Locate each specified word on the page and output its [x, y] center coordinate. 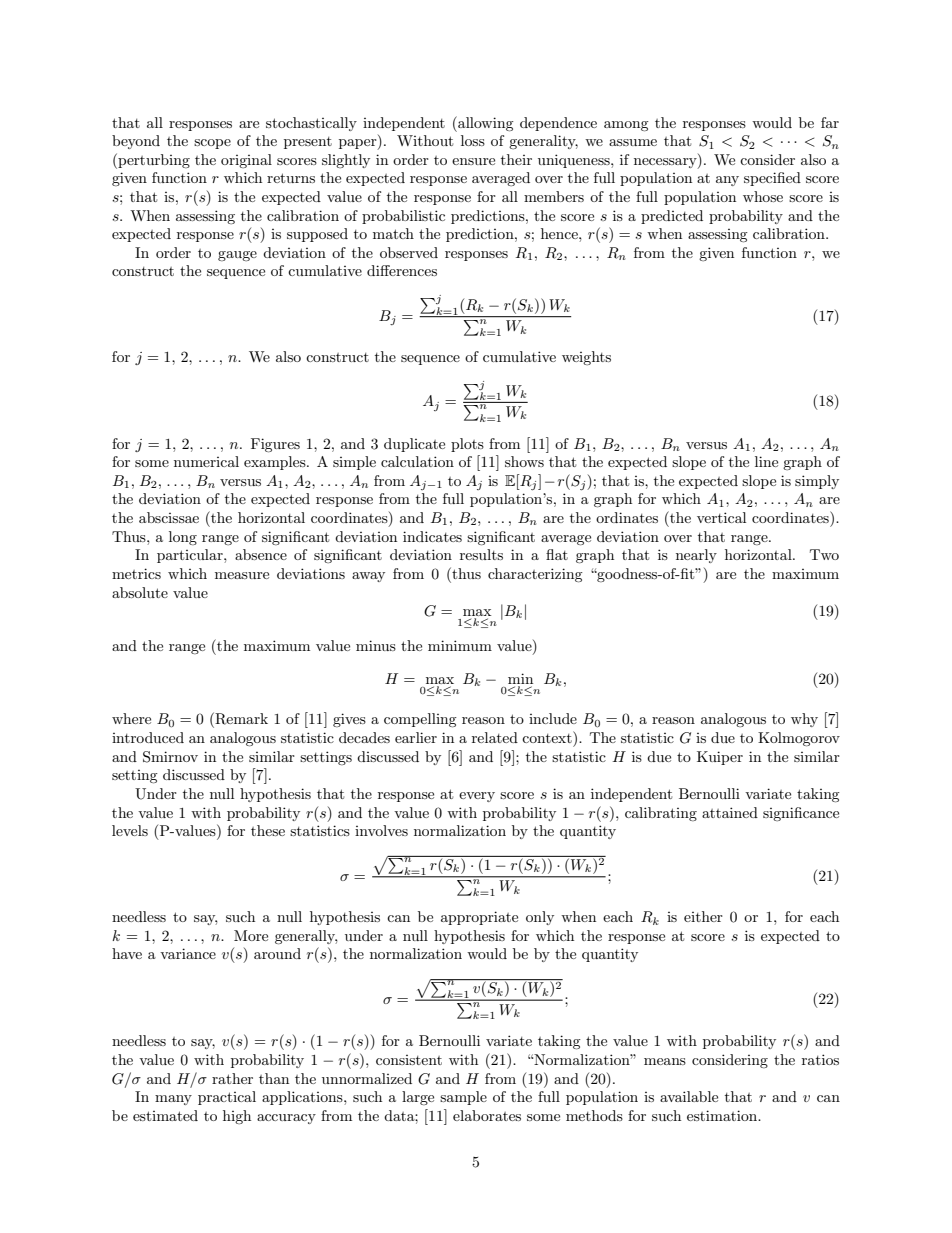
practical [227, 1098]
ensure [473, 161]
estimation [723, 1115]
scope [212, 144]
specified [772, 179]
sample [463, 1098]
